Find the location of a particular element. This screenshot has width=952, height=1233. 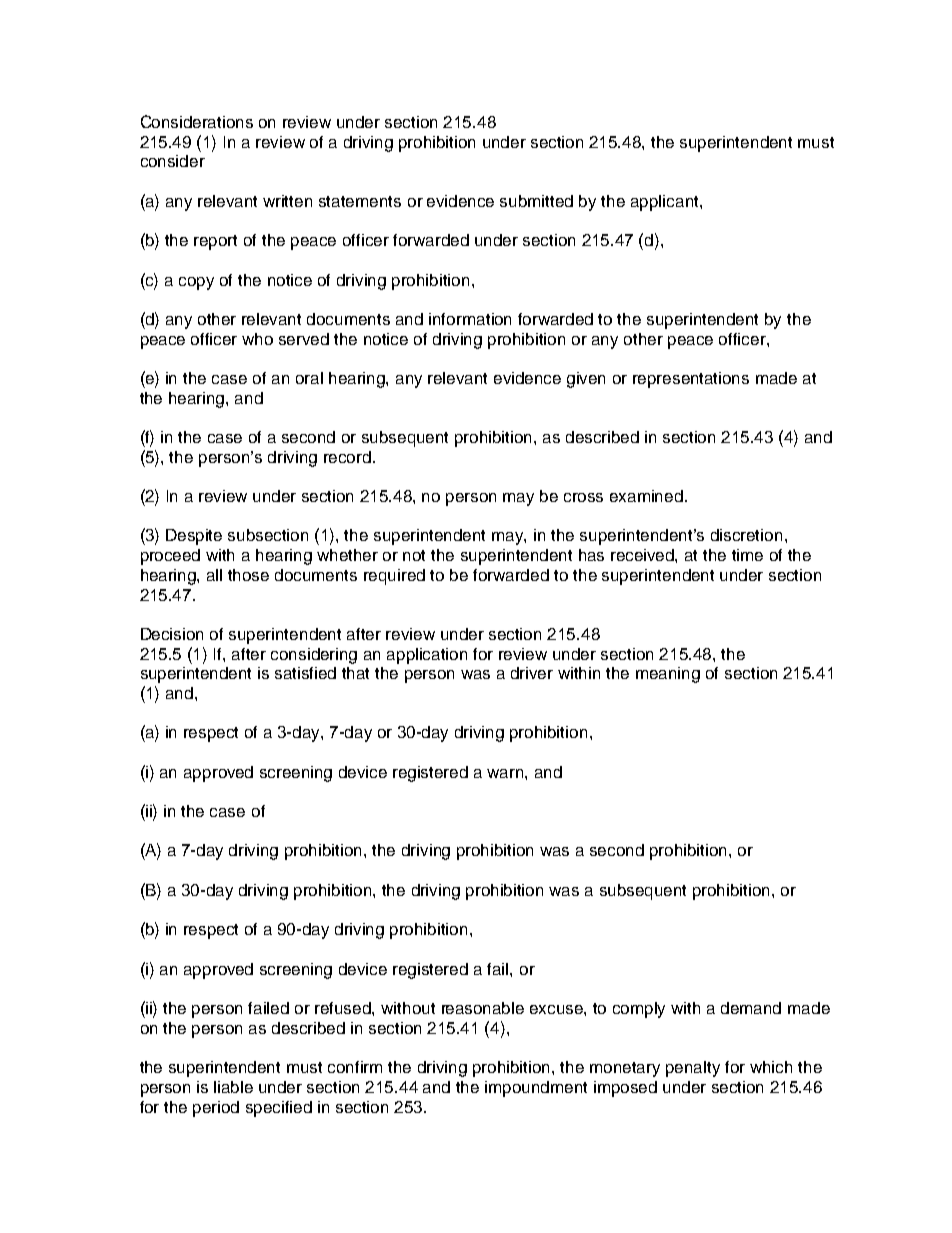

oral is located at coordinates (309, 378).
